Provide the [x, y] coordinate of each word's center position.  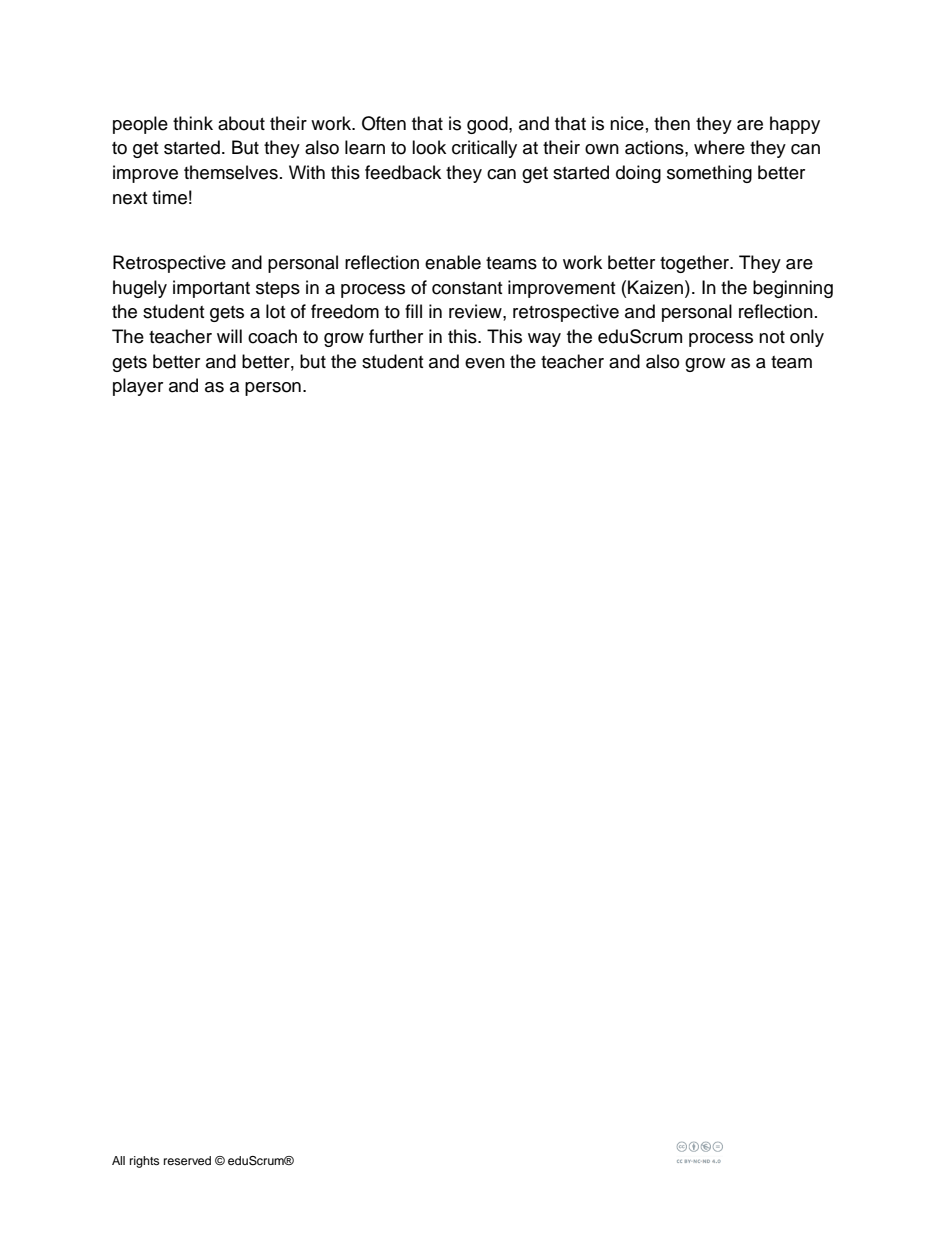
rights [144, 1162]
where [719, 147]
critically [484, 149]
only [807, 338]
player [138, 387]
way [544, 340]
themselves [231, 172]
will [229, 336]
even [485, 363]
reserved [187, 1160]
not [772, 337]
